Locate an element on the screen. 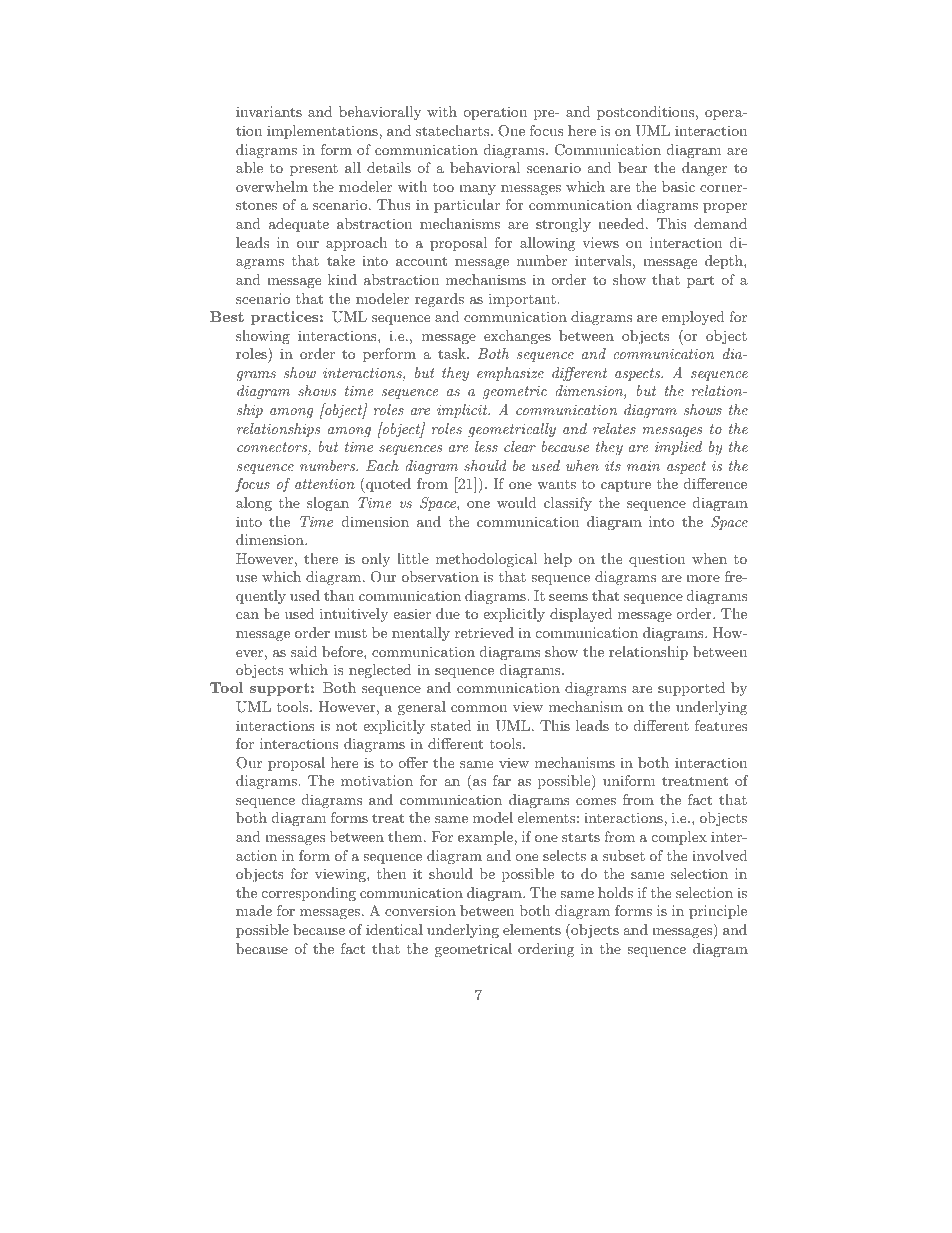 Image resolution: width=952 pixels, height=1233 pixels. implied is located at coordinates (678, 448).
